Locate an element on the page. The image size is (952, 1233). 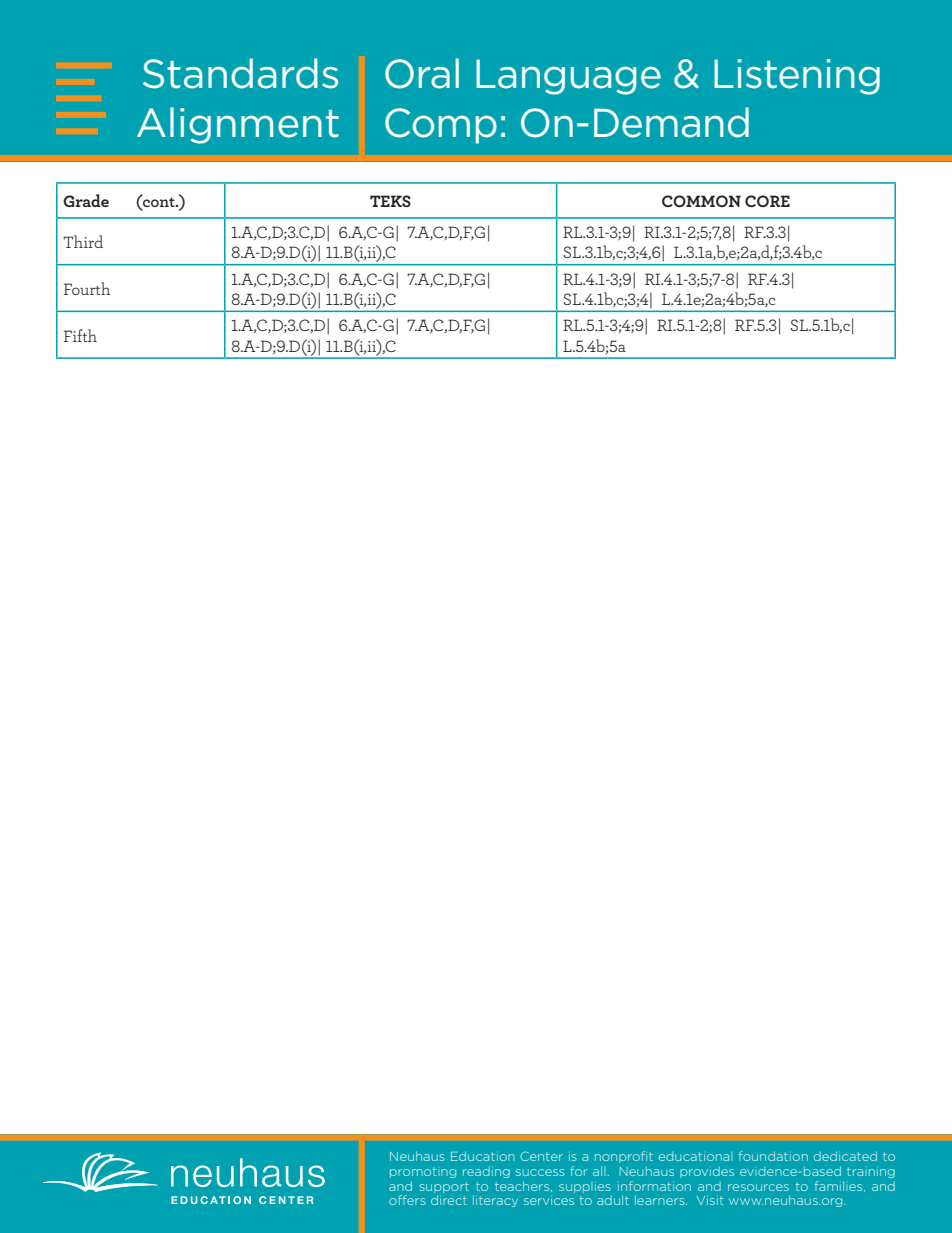
Alignment is located at coordinates (238, 125).
